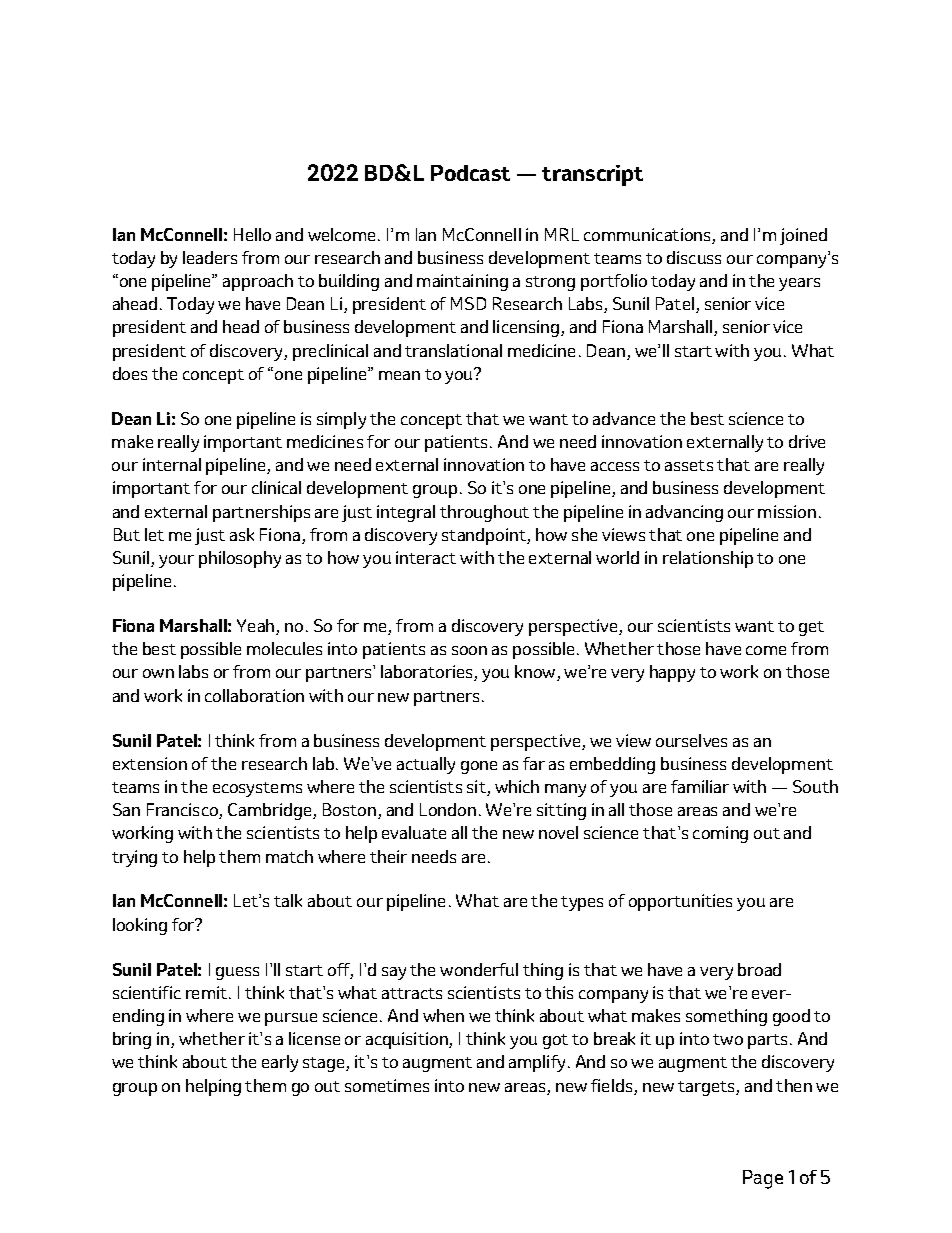  Describe the element at coordinates (280, 1063) in the image. I see `early` at that location.
